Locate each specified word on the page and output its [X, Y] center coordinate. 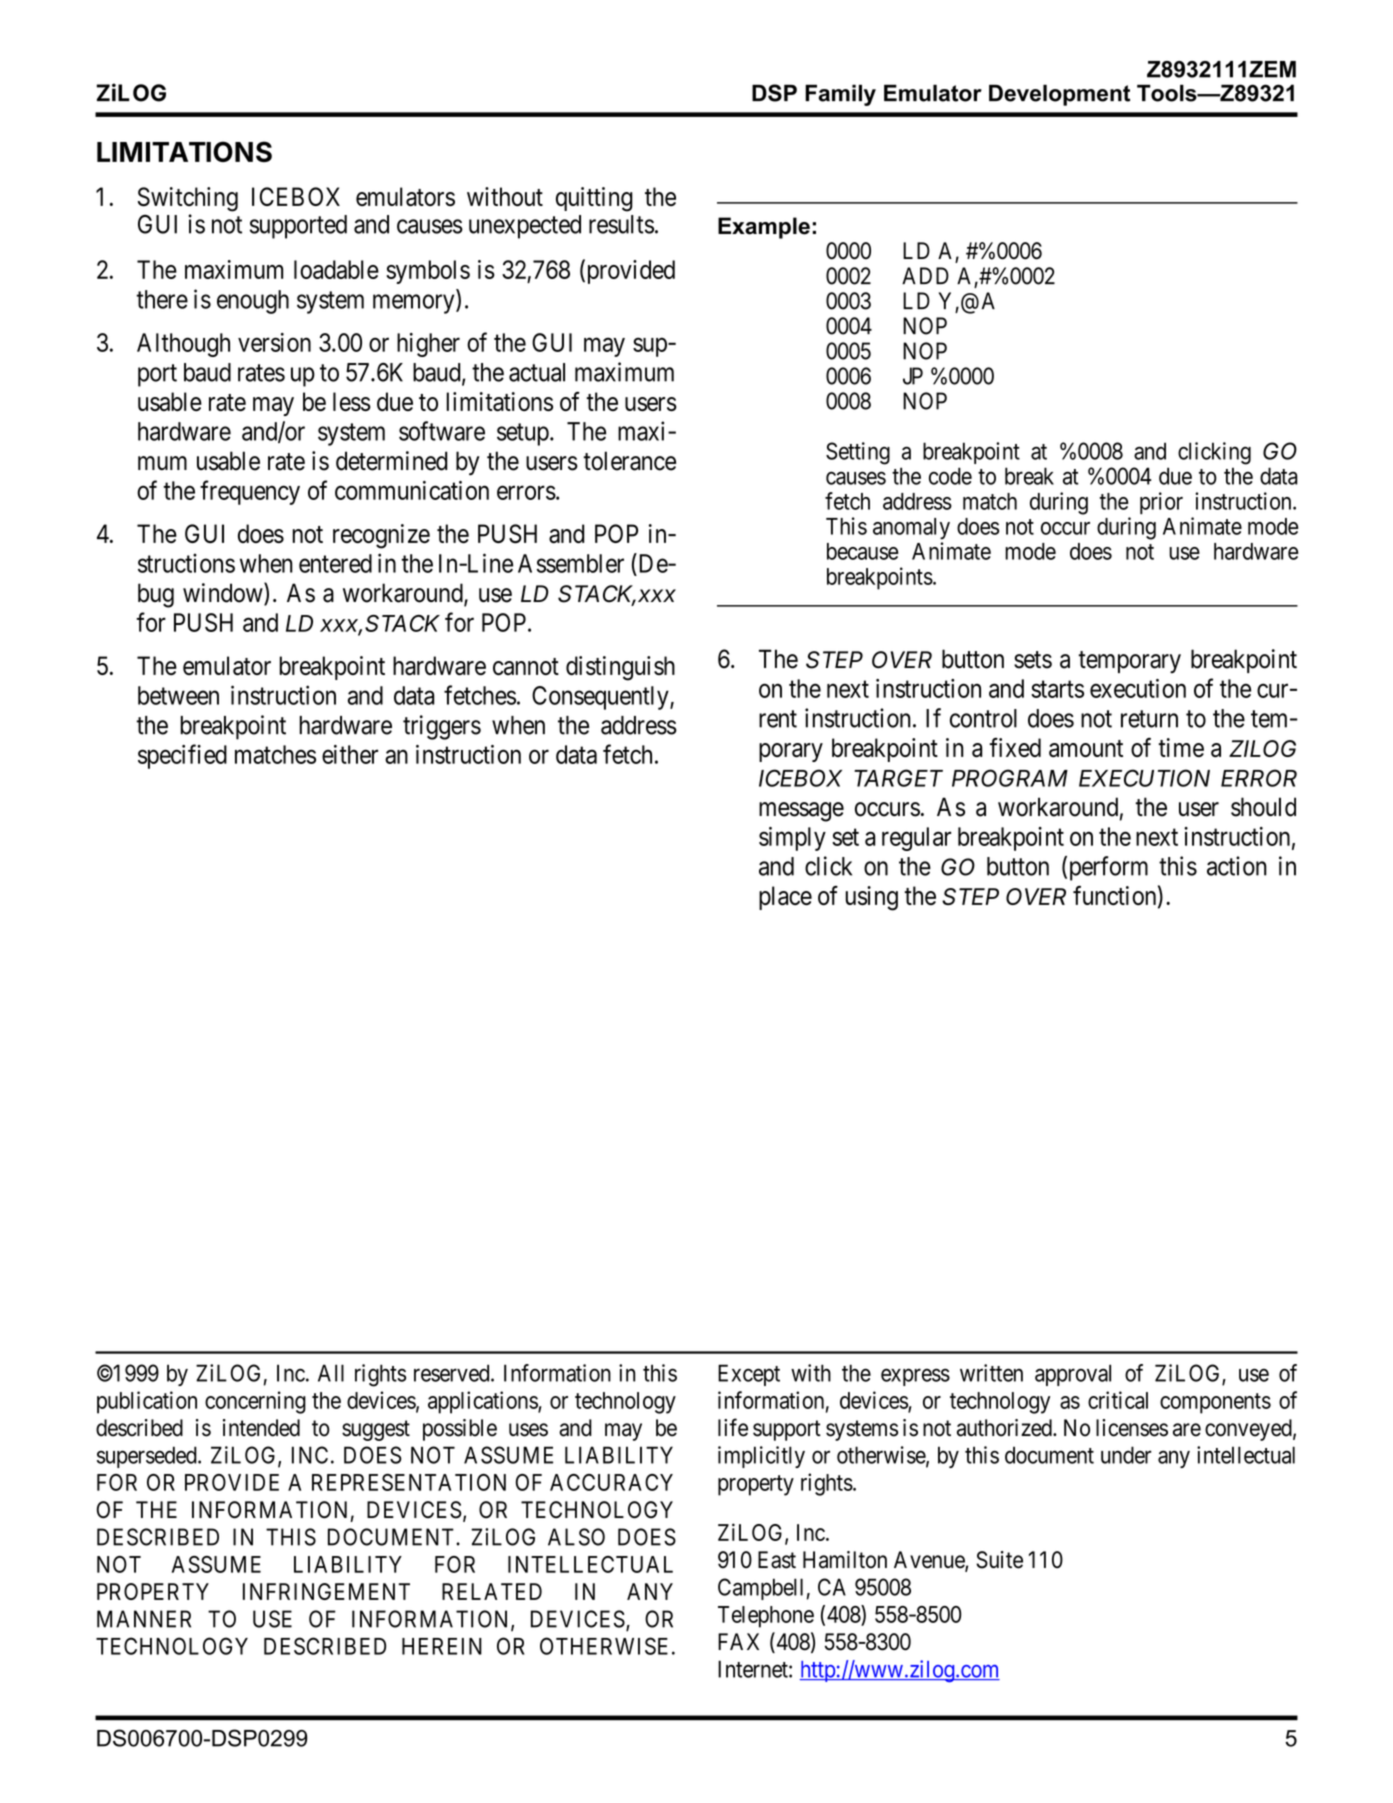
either [350, 754]
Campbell [760, 1589]
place [785, 898]
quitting [594, 199]
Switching [188, 199]
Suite [999, 1560]
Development [1059, 95]
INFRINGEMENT [326, 1591]
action [1237, 866]
